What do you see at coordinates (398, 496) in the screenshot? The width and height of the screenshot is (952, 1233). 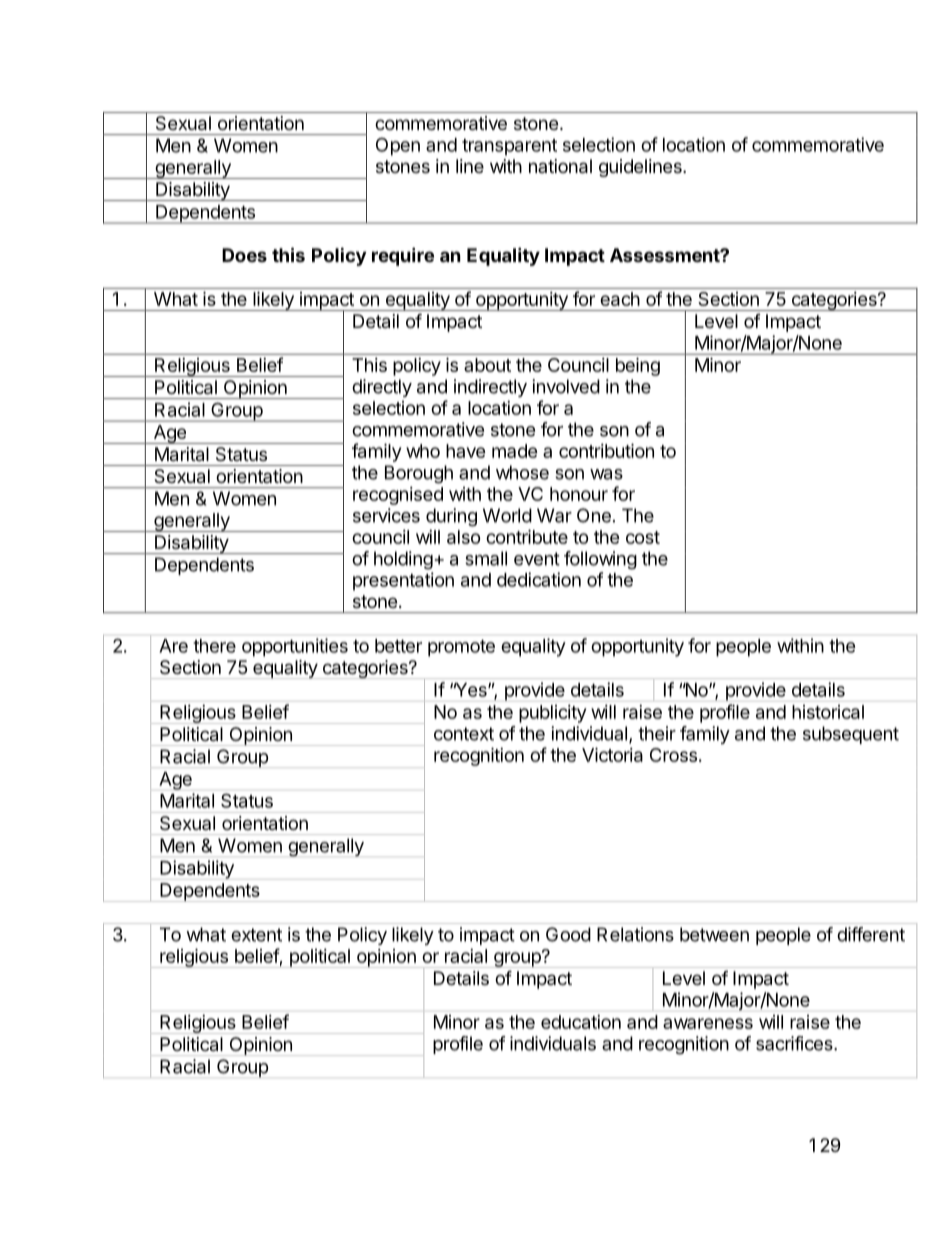 I see `recognised` at bounding box center [398, 496].
